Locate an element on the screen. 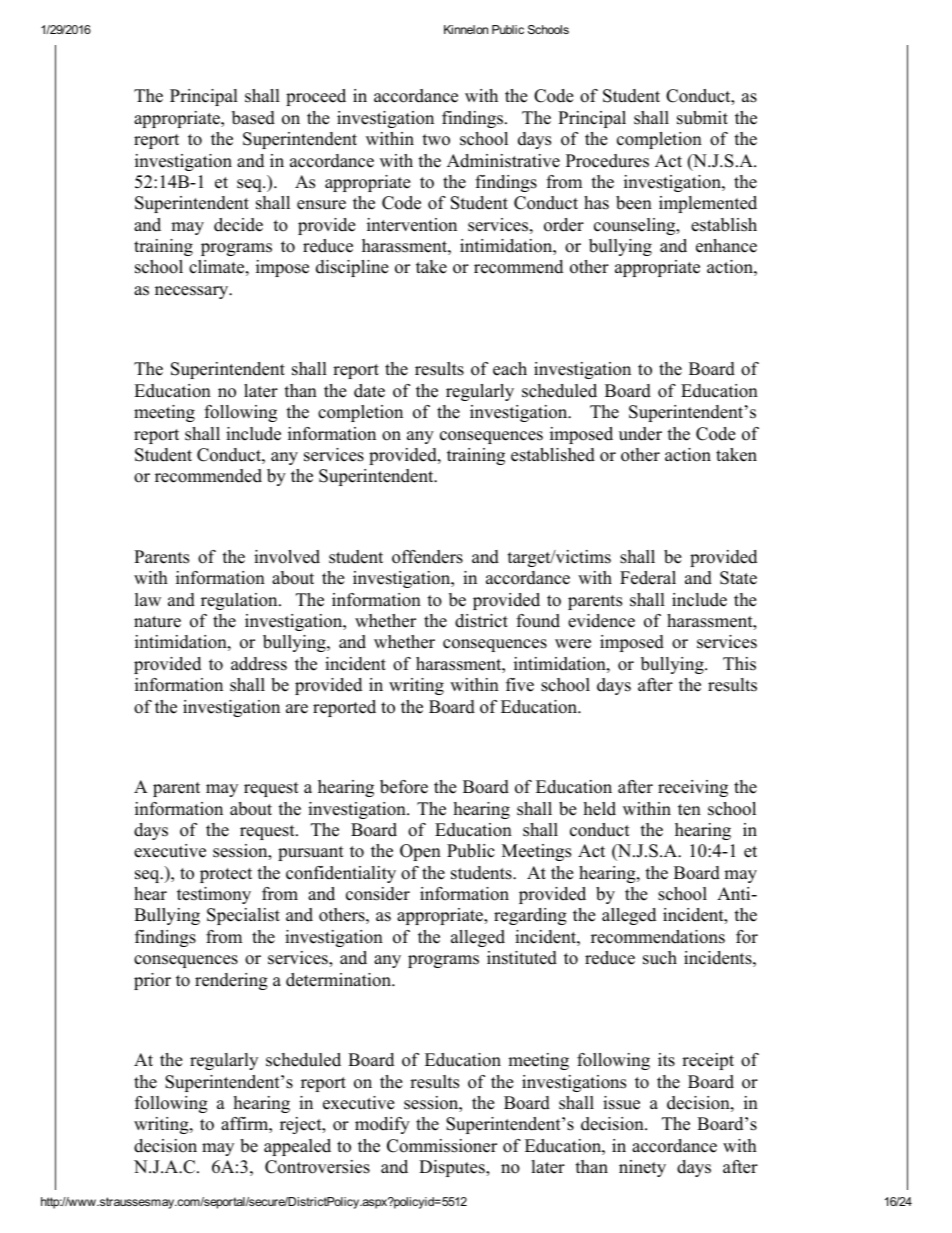  two is located at coordinates (436, 140).
